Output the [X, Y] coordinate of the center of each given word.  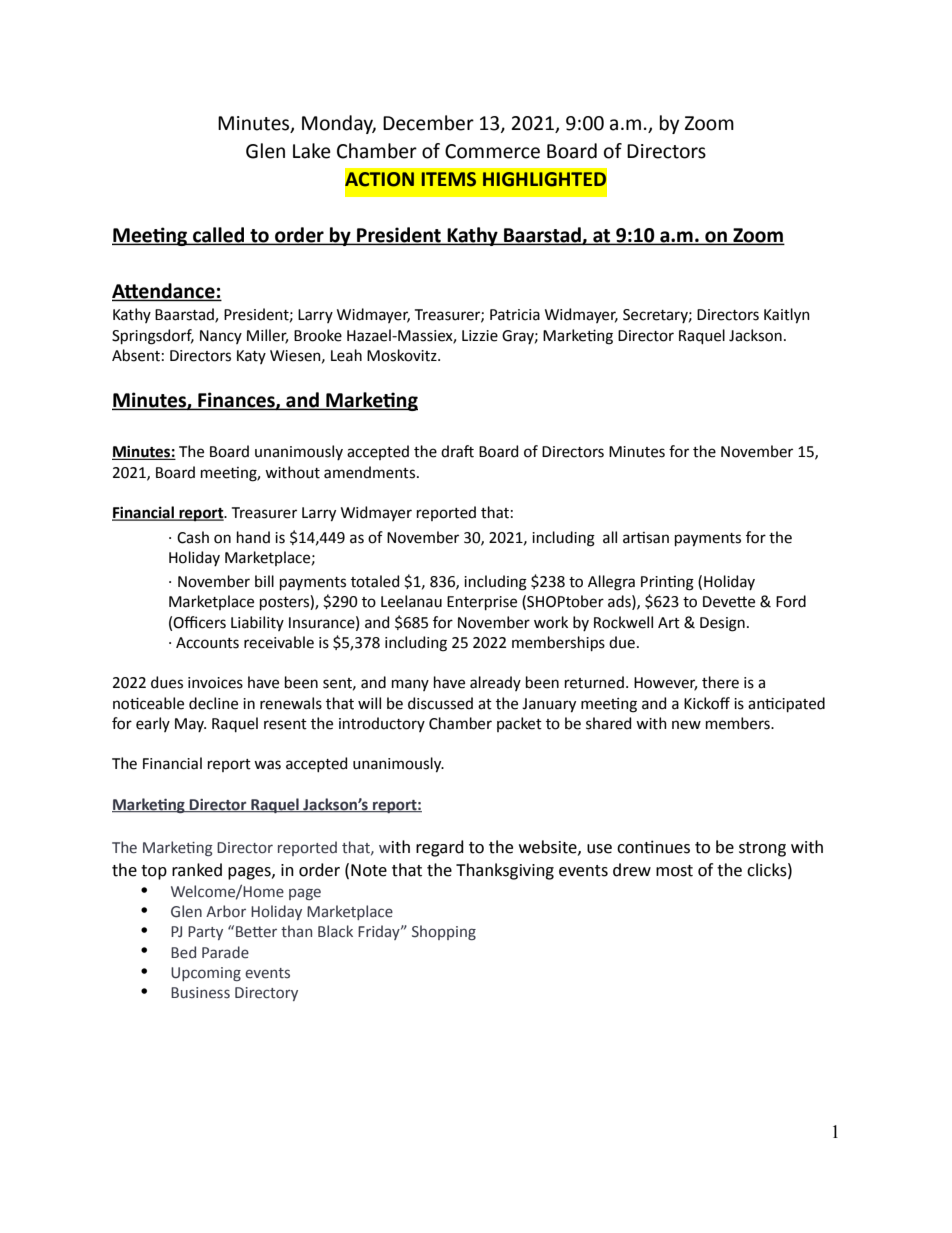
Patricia [515, 315]
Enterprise [482, 603]
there [720, 682]
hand [253, 537]
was [267, 765]
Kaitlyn [787, 316]
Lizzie [480, 336]
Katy [251, 357]
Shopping [444, 932]
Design [722, 624]
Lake [312, 151]
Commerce [492, 151]
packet [519, 724]
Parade [225, 952]
